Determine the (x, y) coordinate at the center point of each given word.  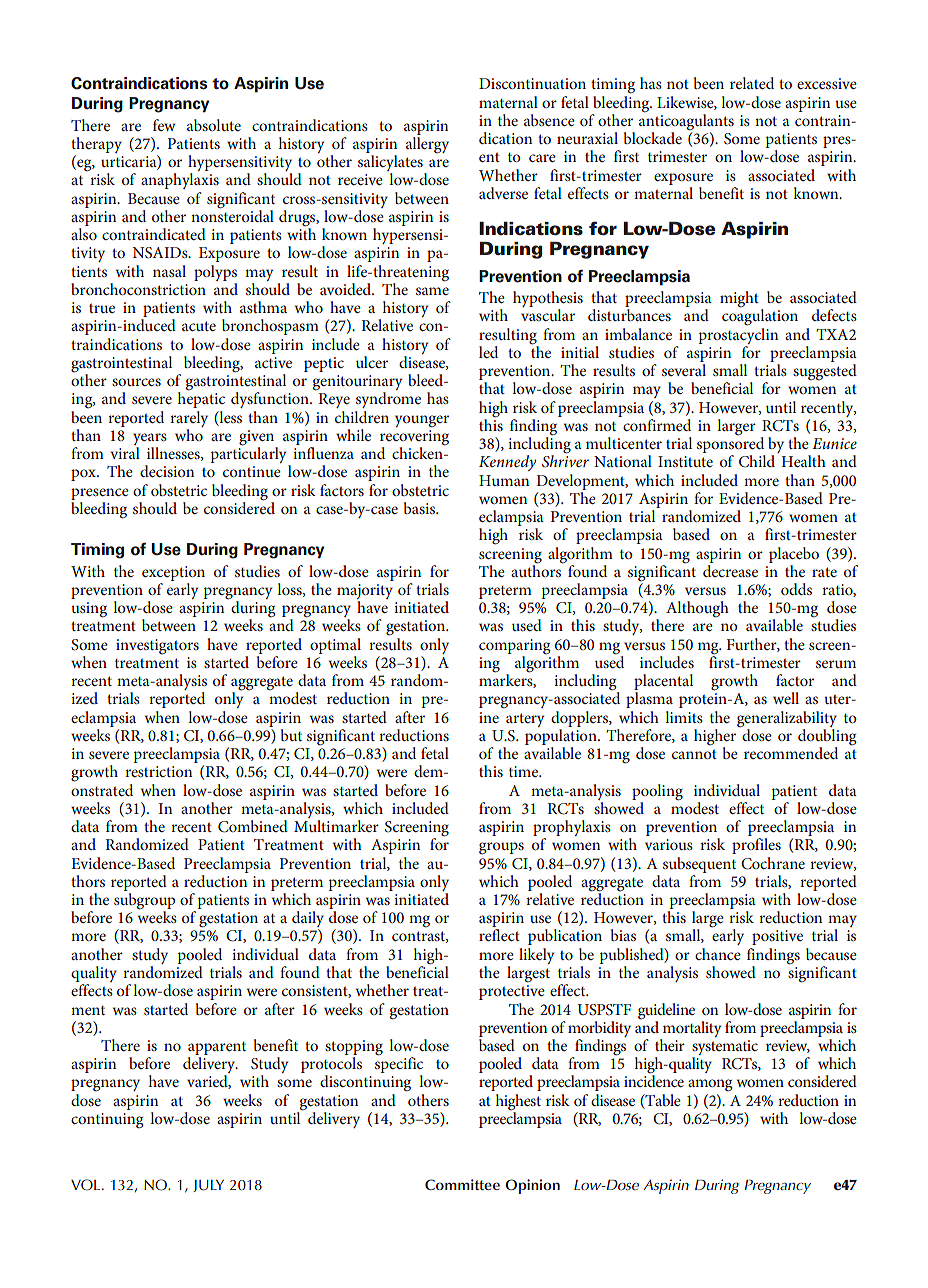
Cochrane (773, 863)
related (752, 83)
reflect (499, 935)
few (164, 125)
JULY (208, 1186)
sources (136, 382)
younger (422, 421)
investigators (157, 646)
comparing (514, 646)
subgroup (144, 902)
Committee (462, 1184)
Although (697, 609)
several (684, 370)
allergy (427, 145)
